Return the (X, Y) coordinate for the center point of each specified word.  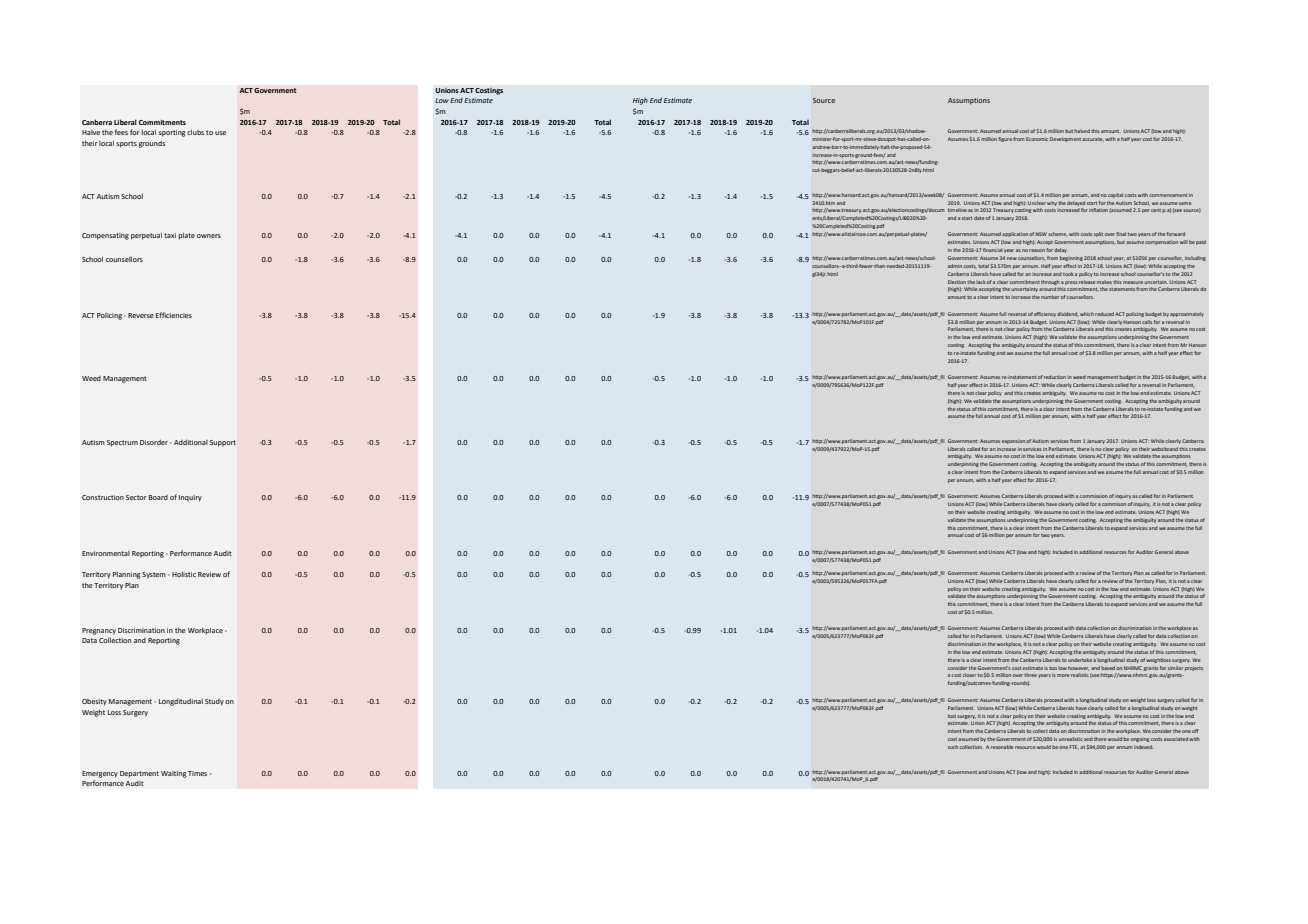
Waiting (174, 774)
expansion (1013, 441)
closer (969, 675)
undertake (1080, 660)
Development (1065, 139)
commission (1094, 496)
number (1050, 297)
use (220, 133)
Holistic (184, 574)
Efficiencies (174, 315)
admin (955, 266)
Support (223, 443)
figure (1005, 139)
